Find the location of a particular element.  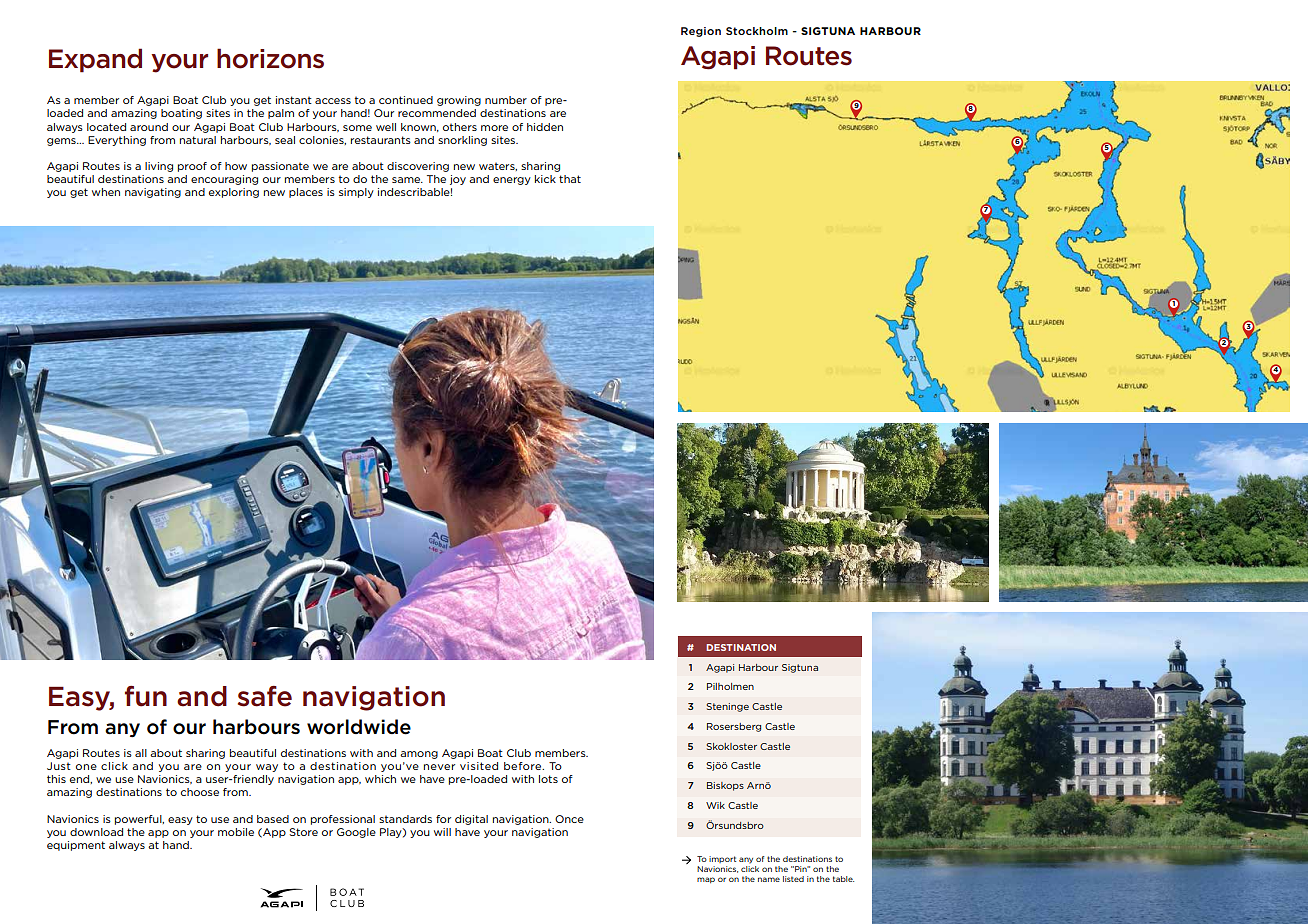

growing is located at coordinates (459, 101).
